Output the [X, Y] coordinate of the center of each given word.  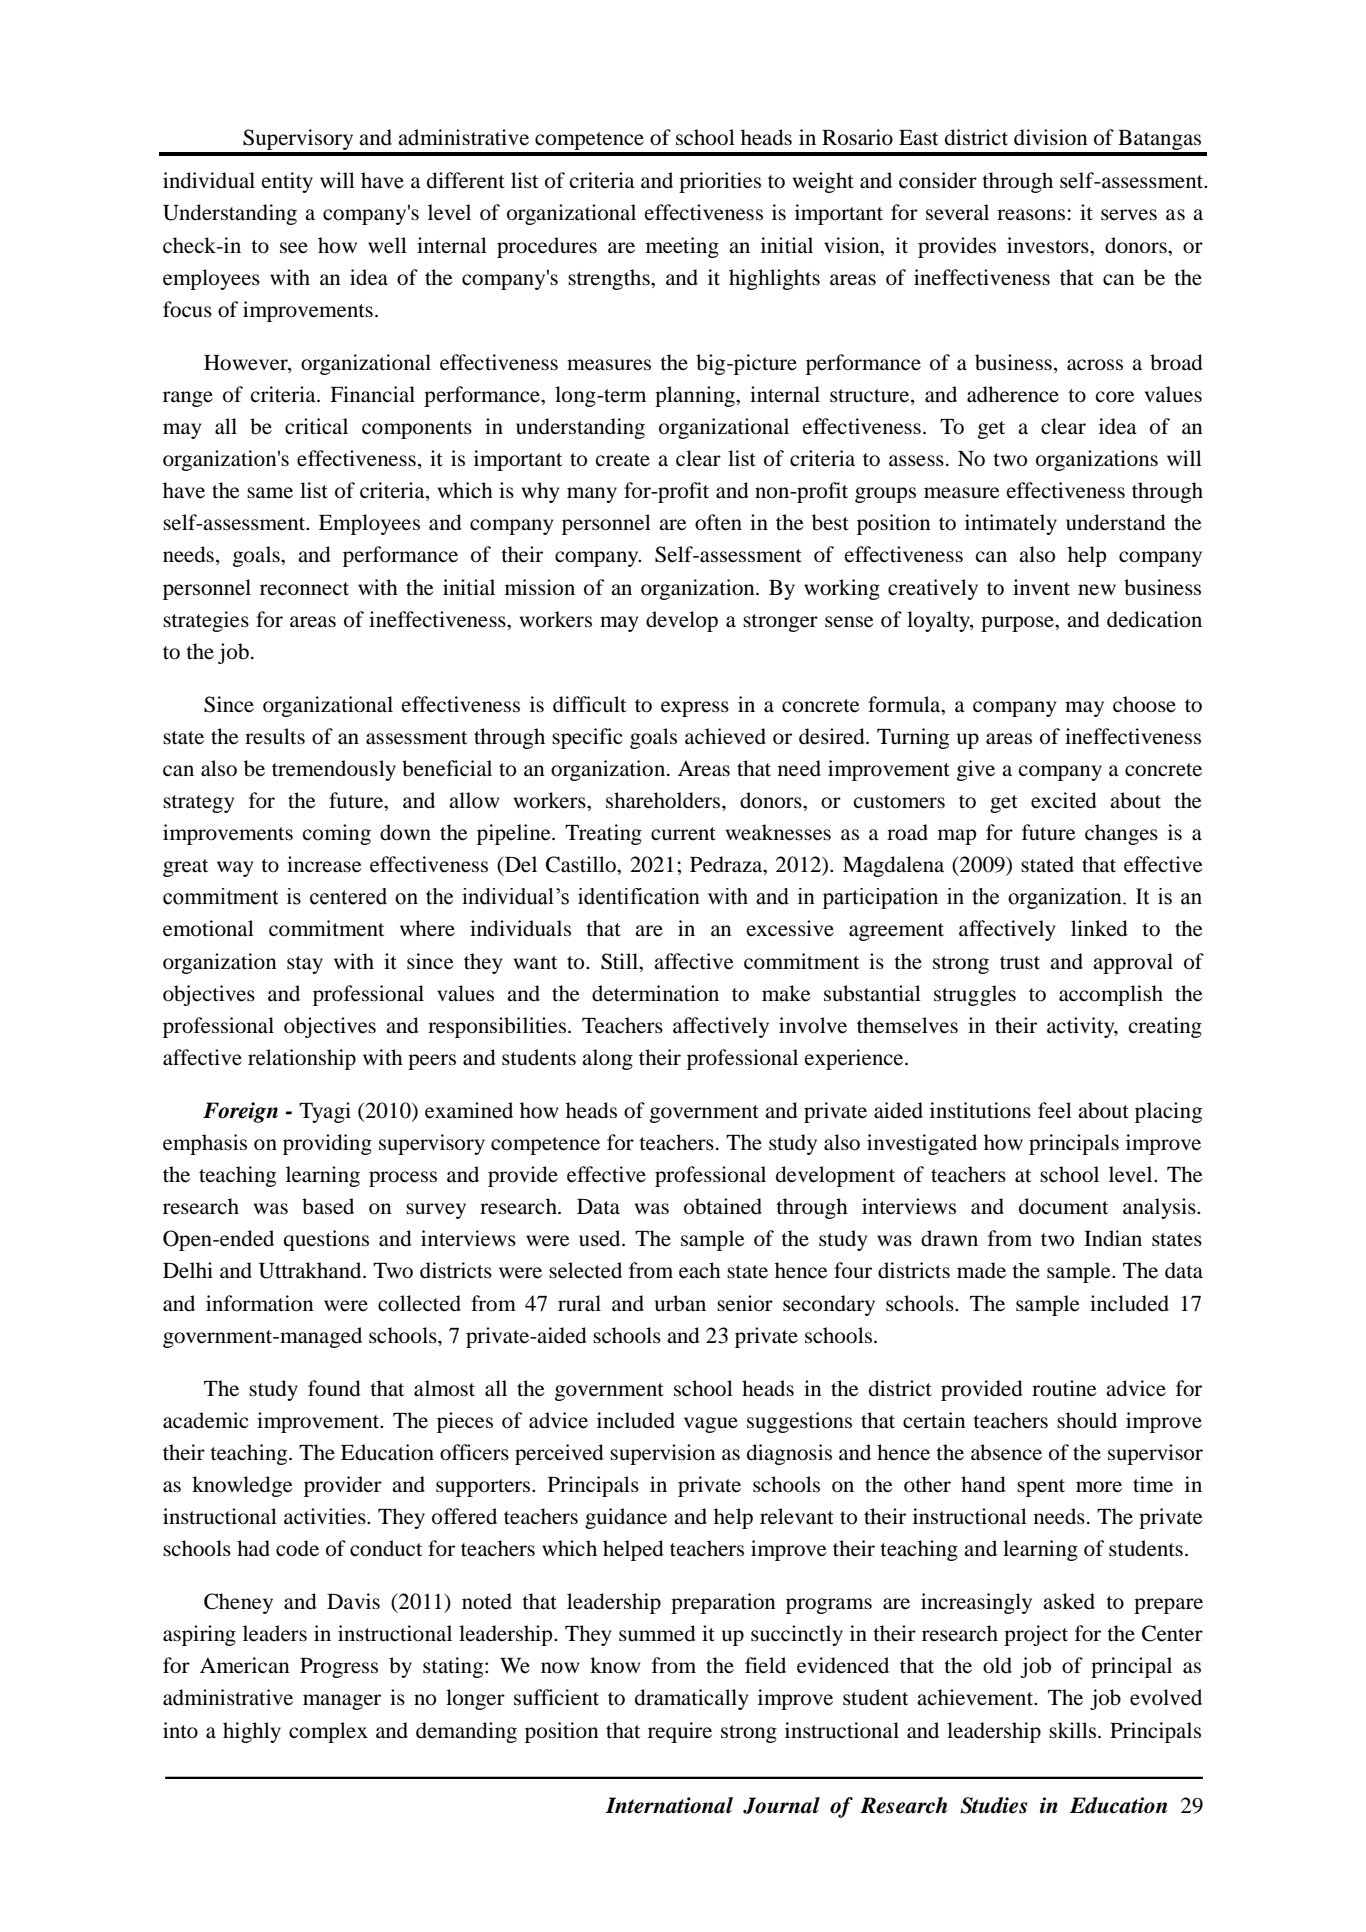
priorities [720, 182]
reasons [1031, 215]
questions [326, 1240]
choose [1144, 704]
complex [328, 1732]
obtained [723, 1206]
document [1063, 1206]
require [680, 1732]
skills [1074, 1730]
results [275, 736]
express [695, 709]
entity [287, 182]
